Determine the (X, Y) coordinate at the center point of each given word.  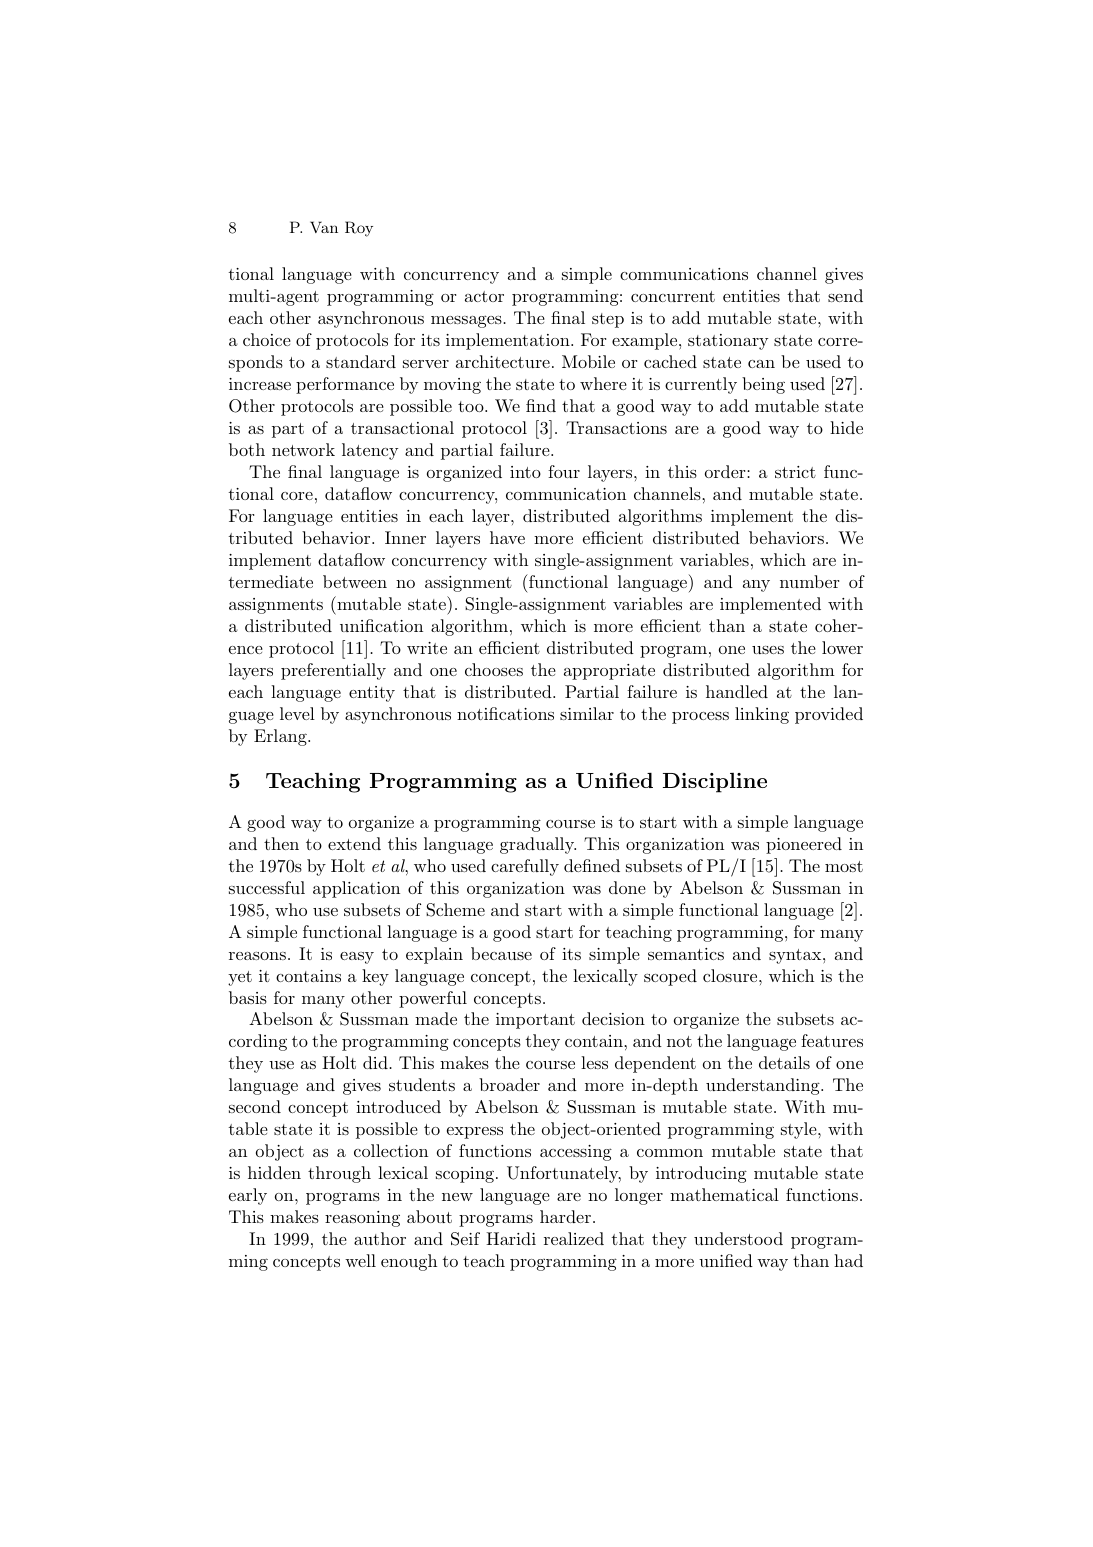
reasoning (362, 1219)
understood (738, 1238)
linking (762, 715)
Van (324, 227)
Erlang (281, 737)
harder (565, 1216)
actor (484, 296)
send (845, 295)
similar (587, 713)
